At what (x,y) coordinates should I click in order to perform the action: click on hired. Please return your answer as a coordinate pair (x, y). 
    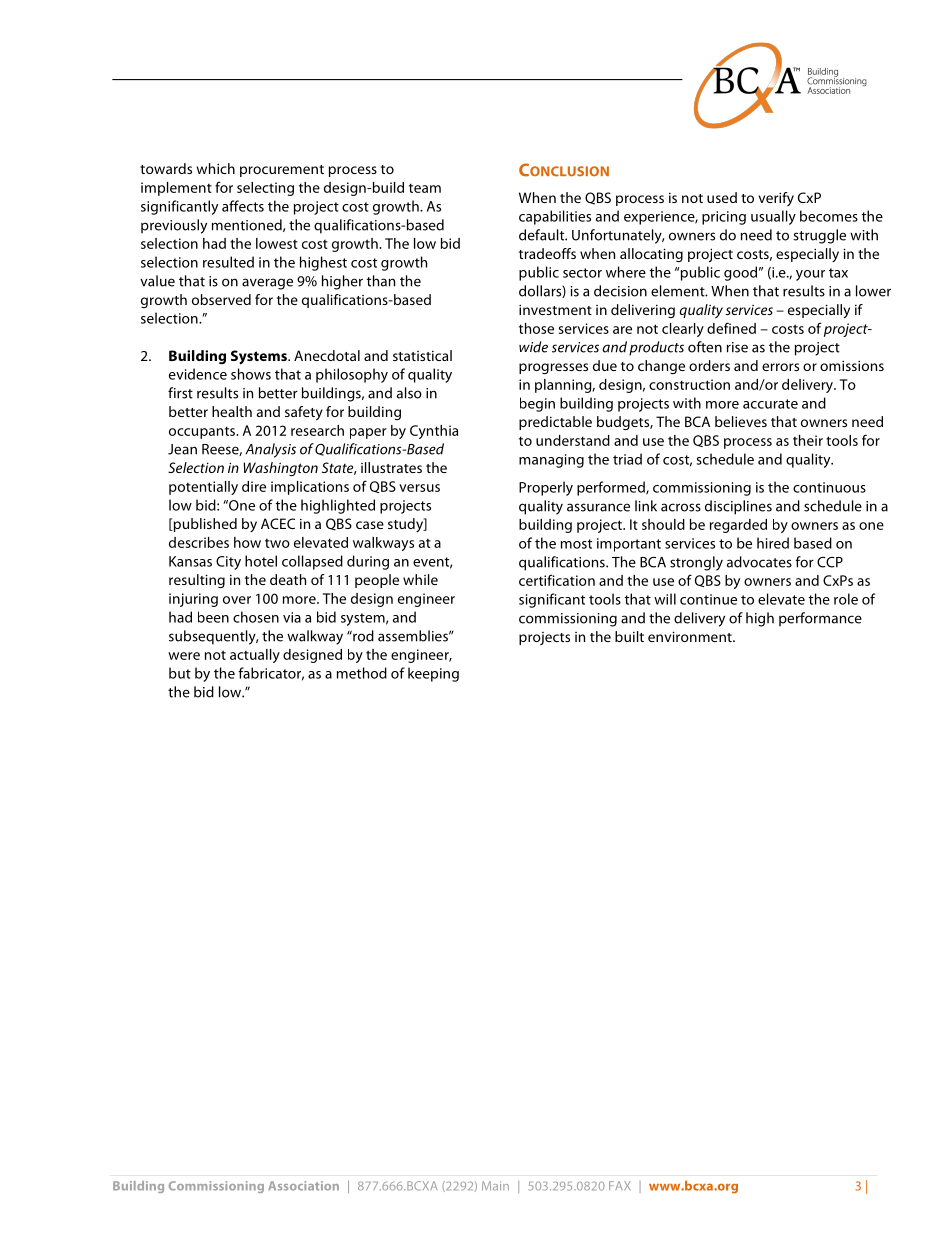
    Looking at the image, I should click on (773, 543).
